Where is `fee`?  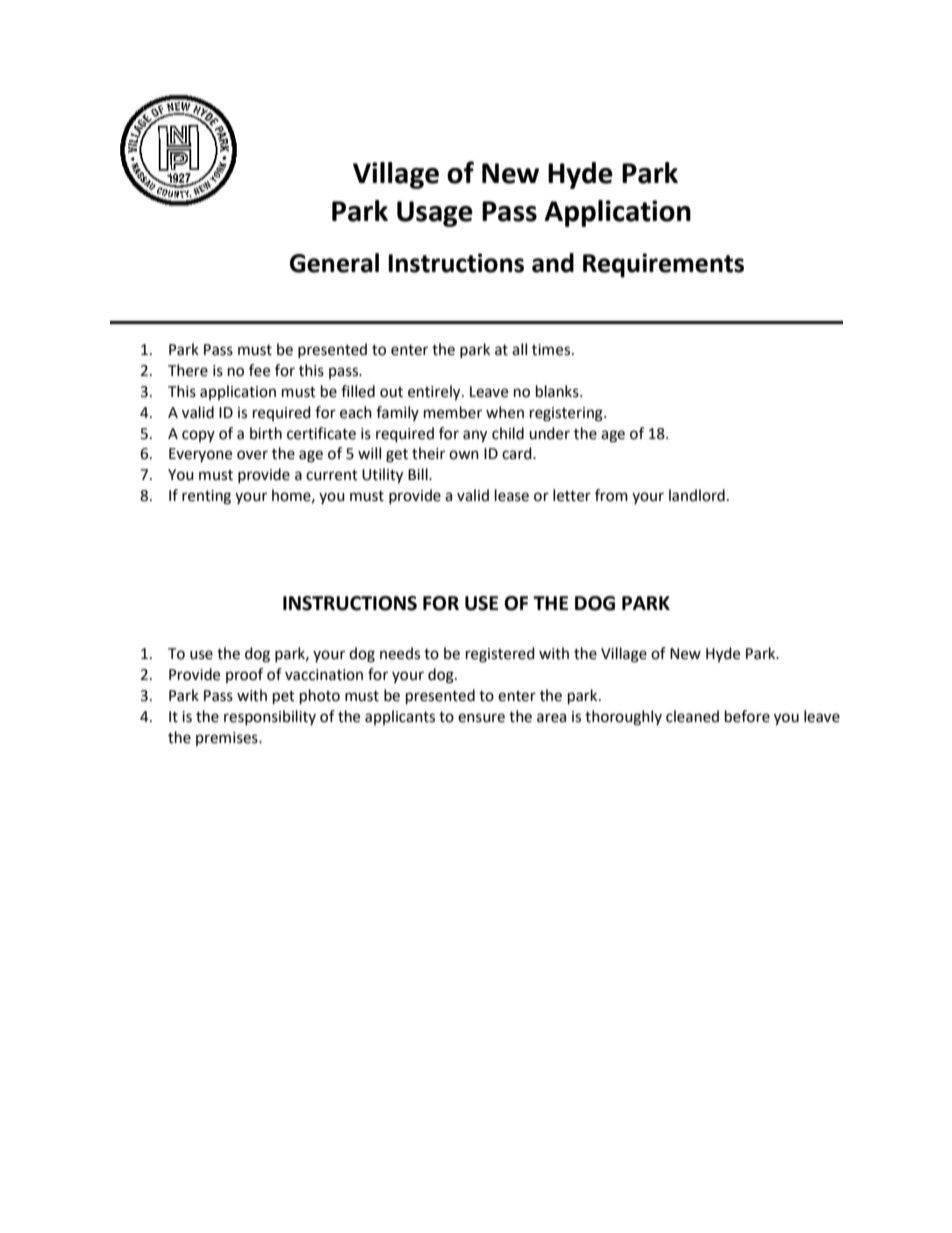
fee is located at coordinates (259, 370).
